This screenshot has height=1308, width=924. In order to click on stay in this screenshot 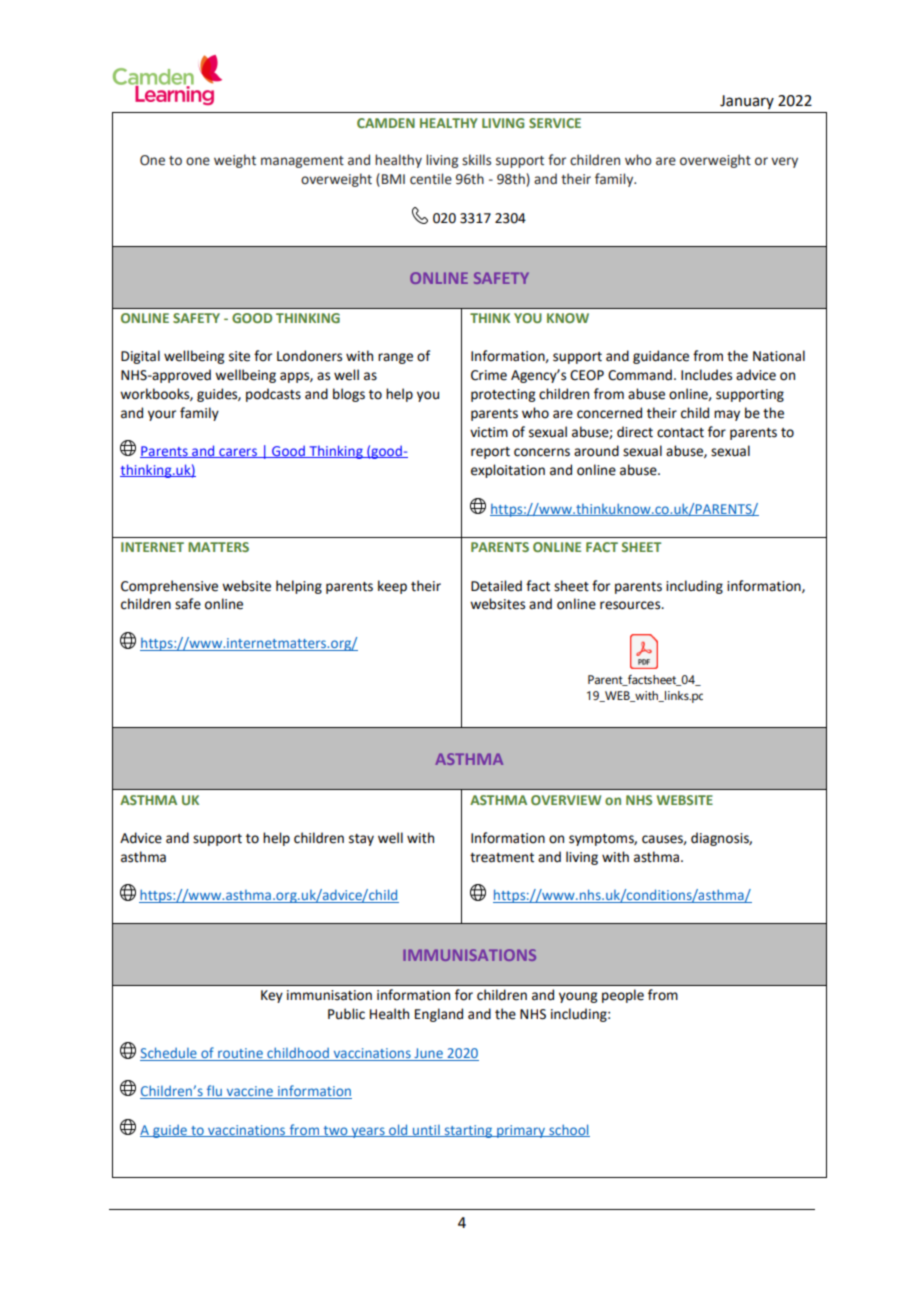, I will do `click(361, 840)`.
